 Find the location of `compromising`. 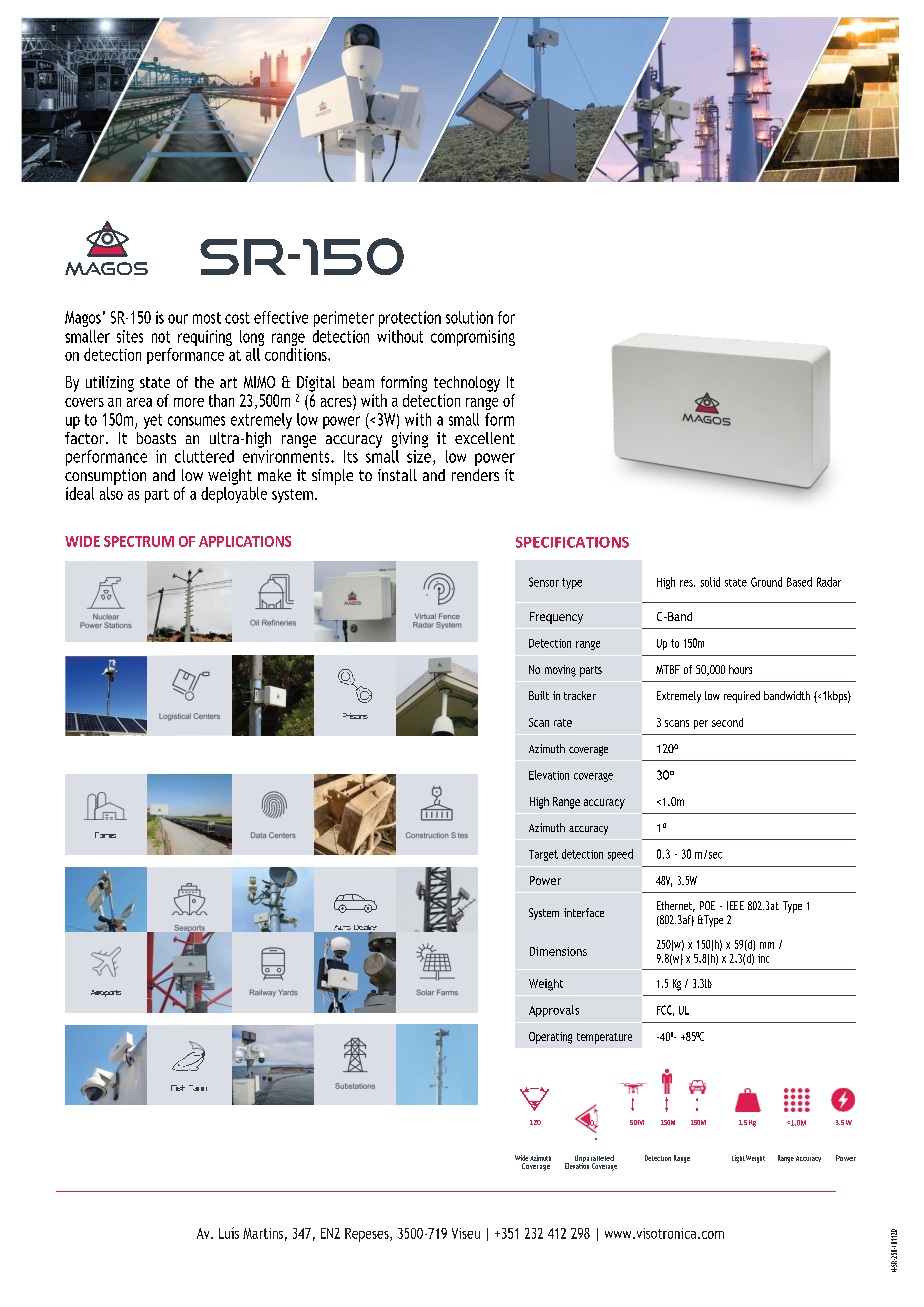

compromising is located at coordinates (473, 338).
